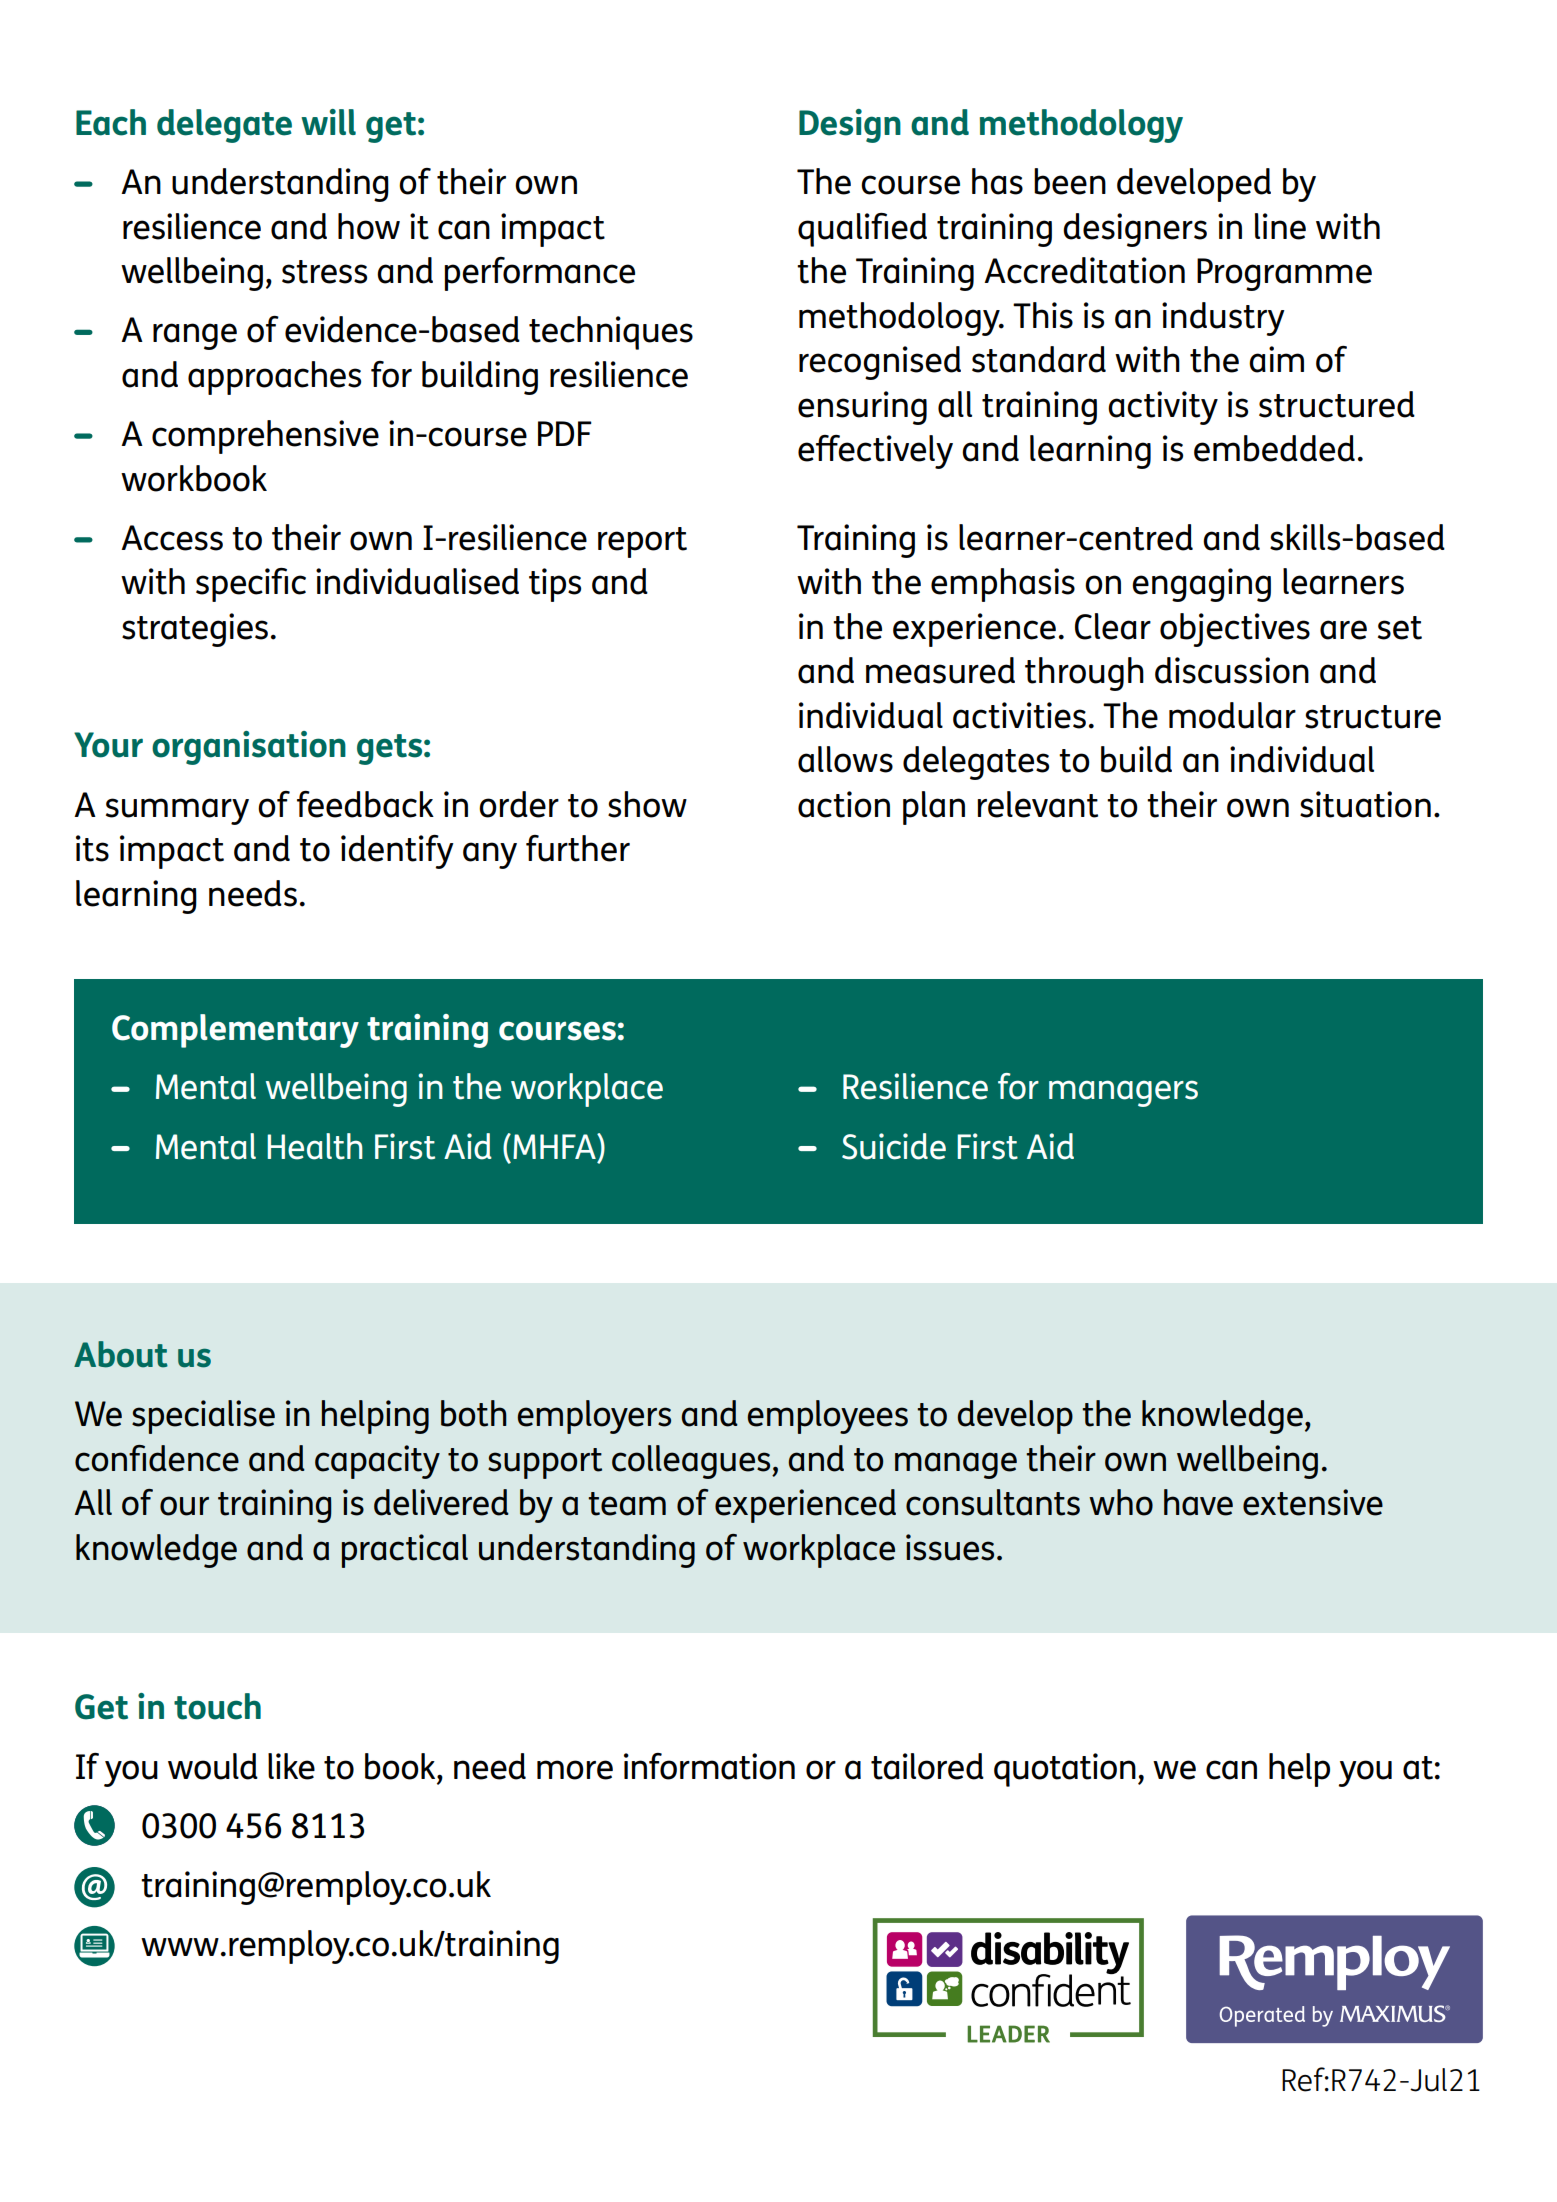  I want to click on situation, so click(1365, 804).
